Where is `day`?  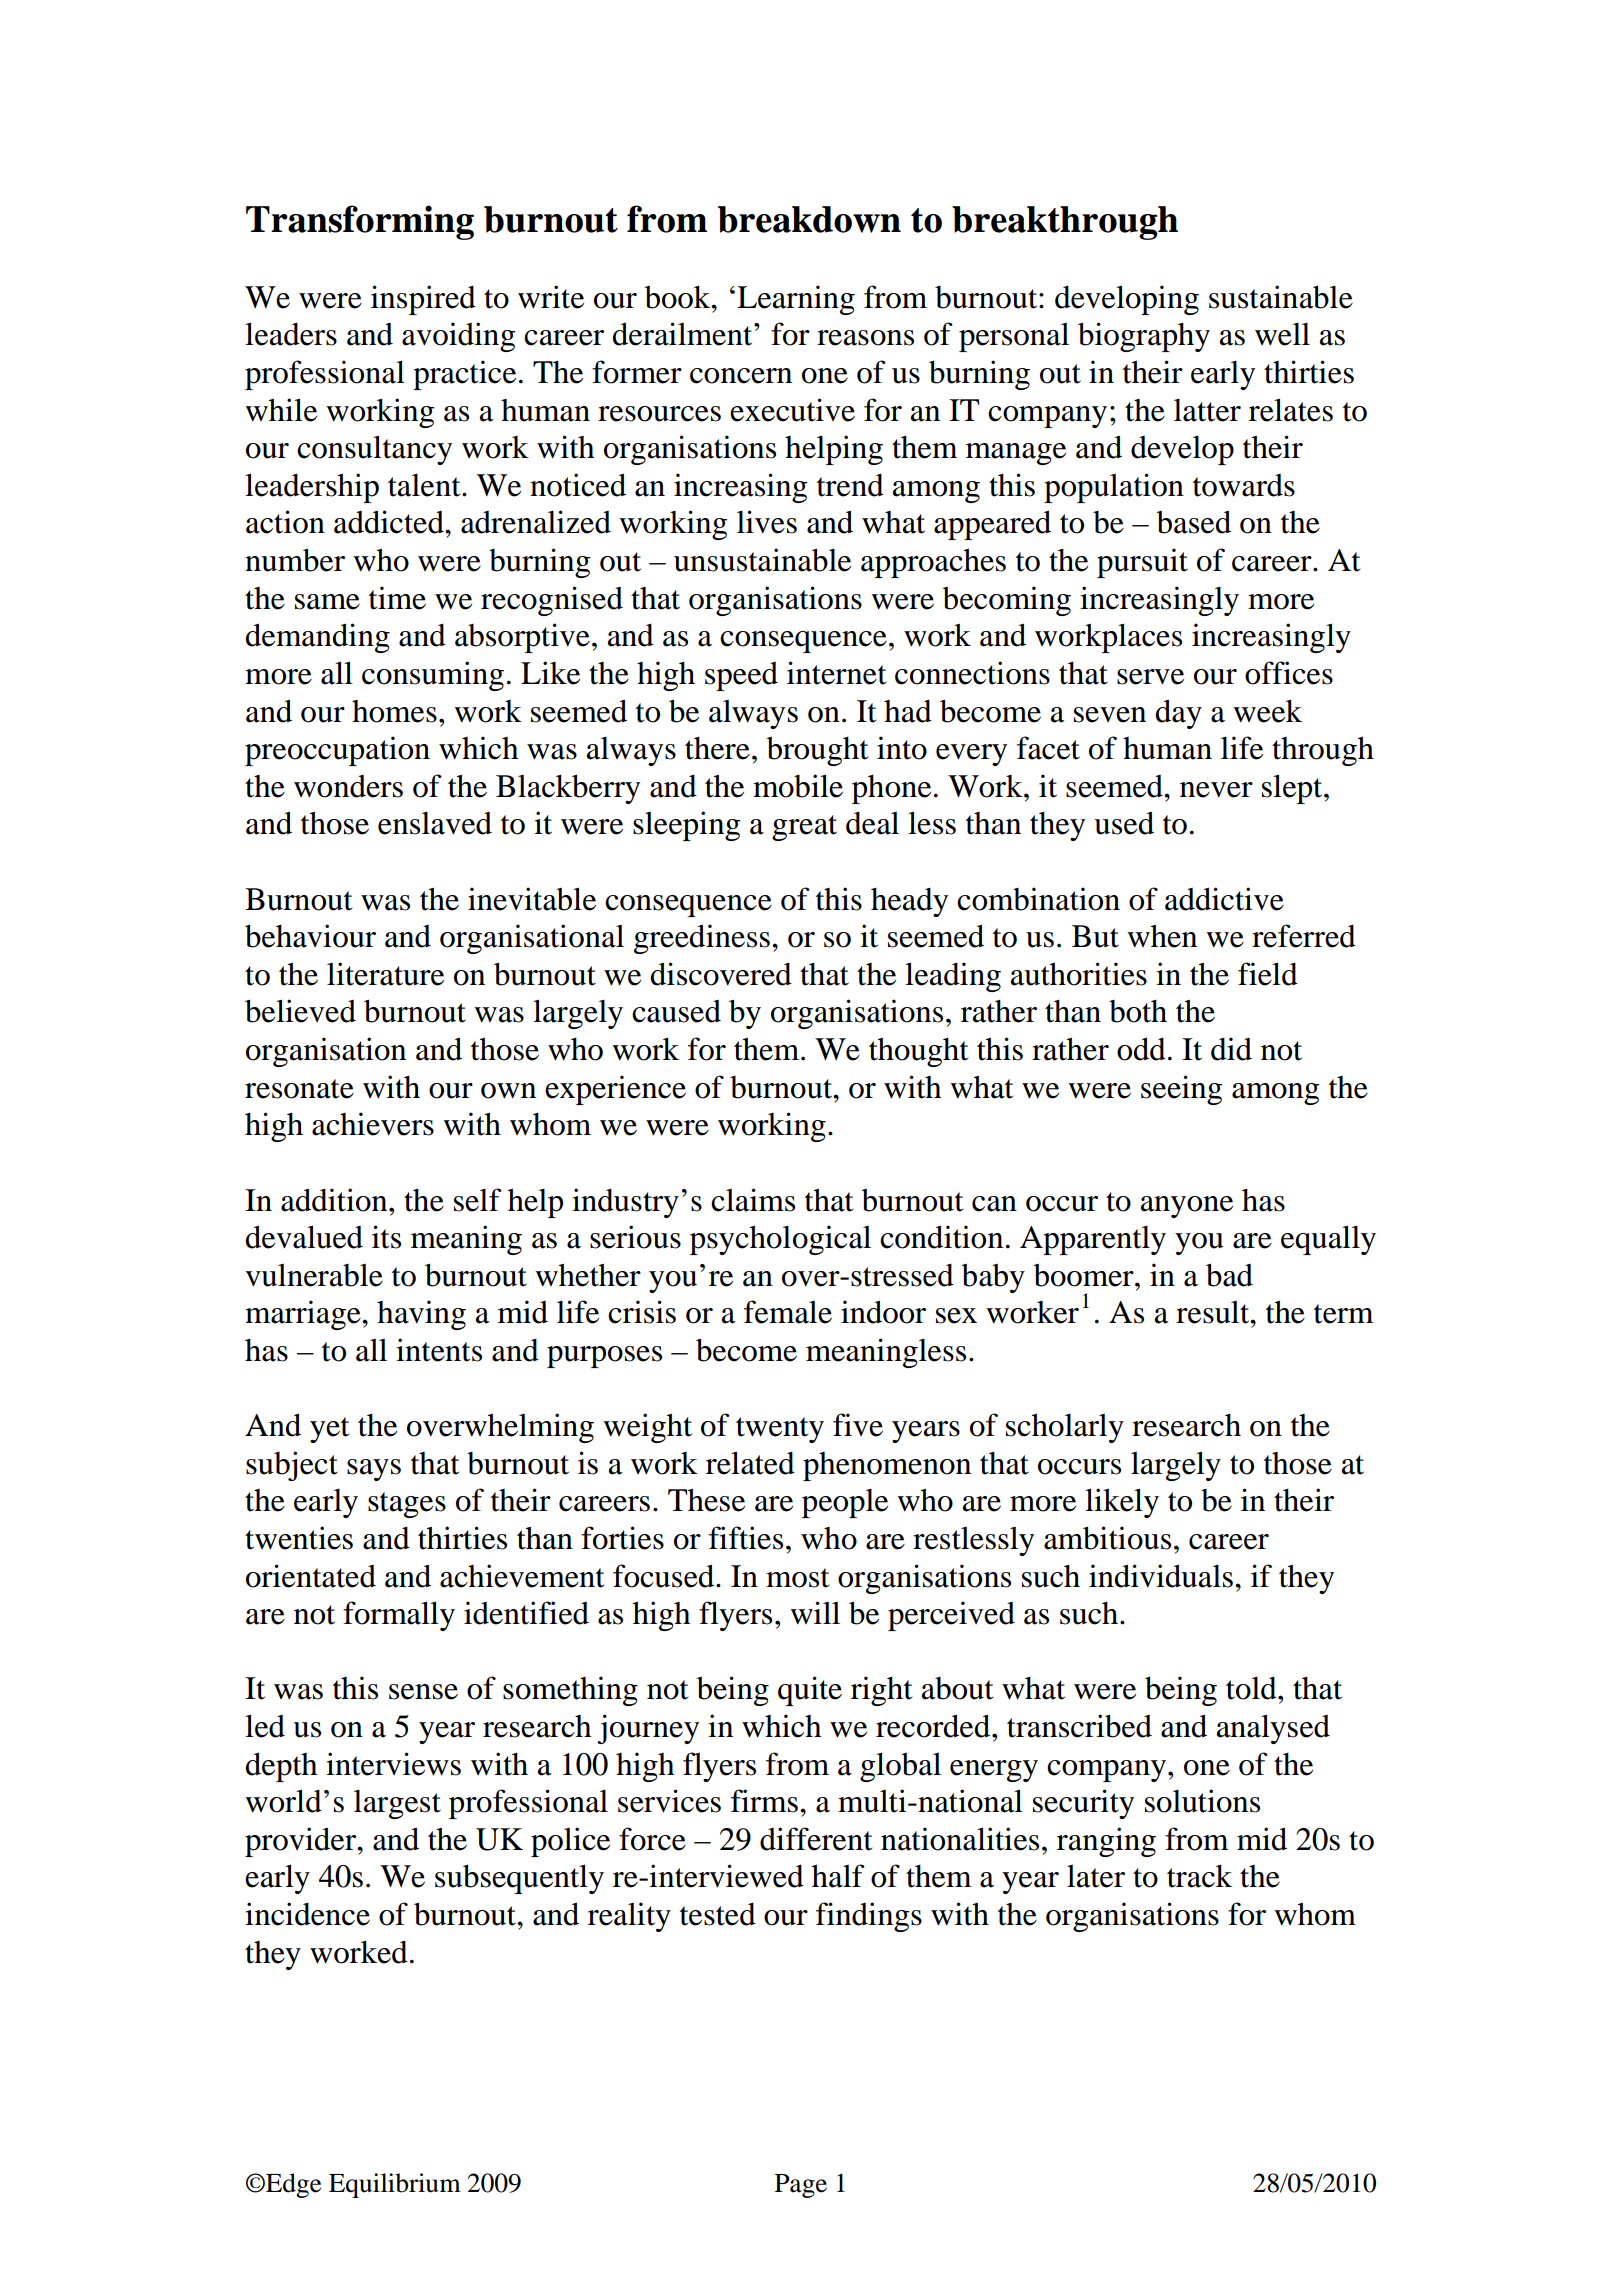 day is located at coordinates (1178, 714).
